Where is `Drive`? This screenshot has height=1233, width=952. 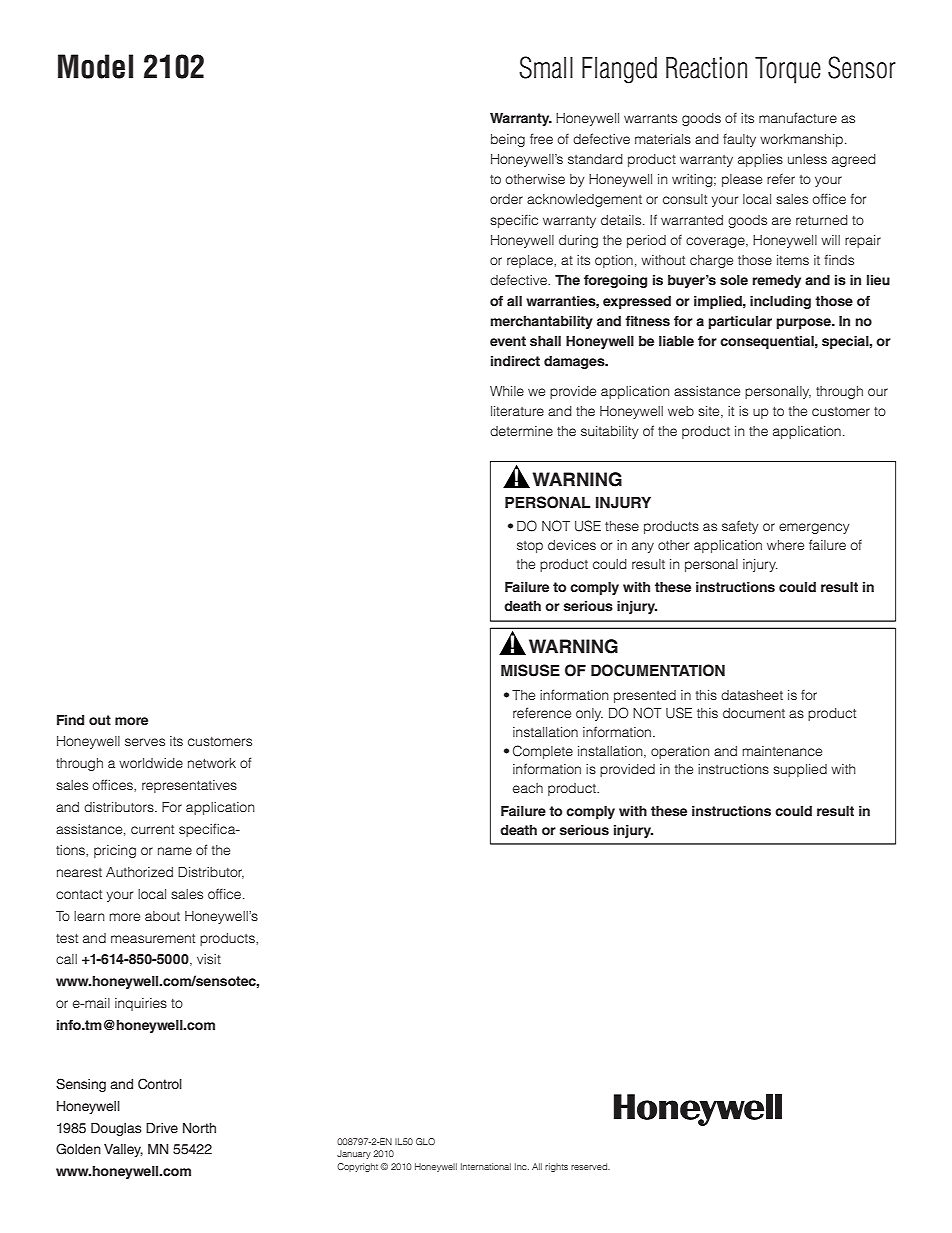 Drive is located at coordinates (162, 1128).
